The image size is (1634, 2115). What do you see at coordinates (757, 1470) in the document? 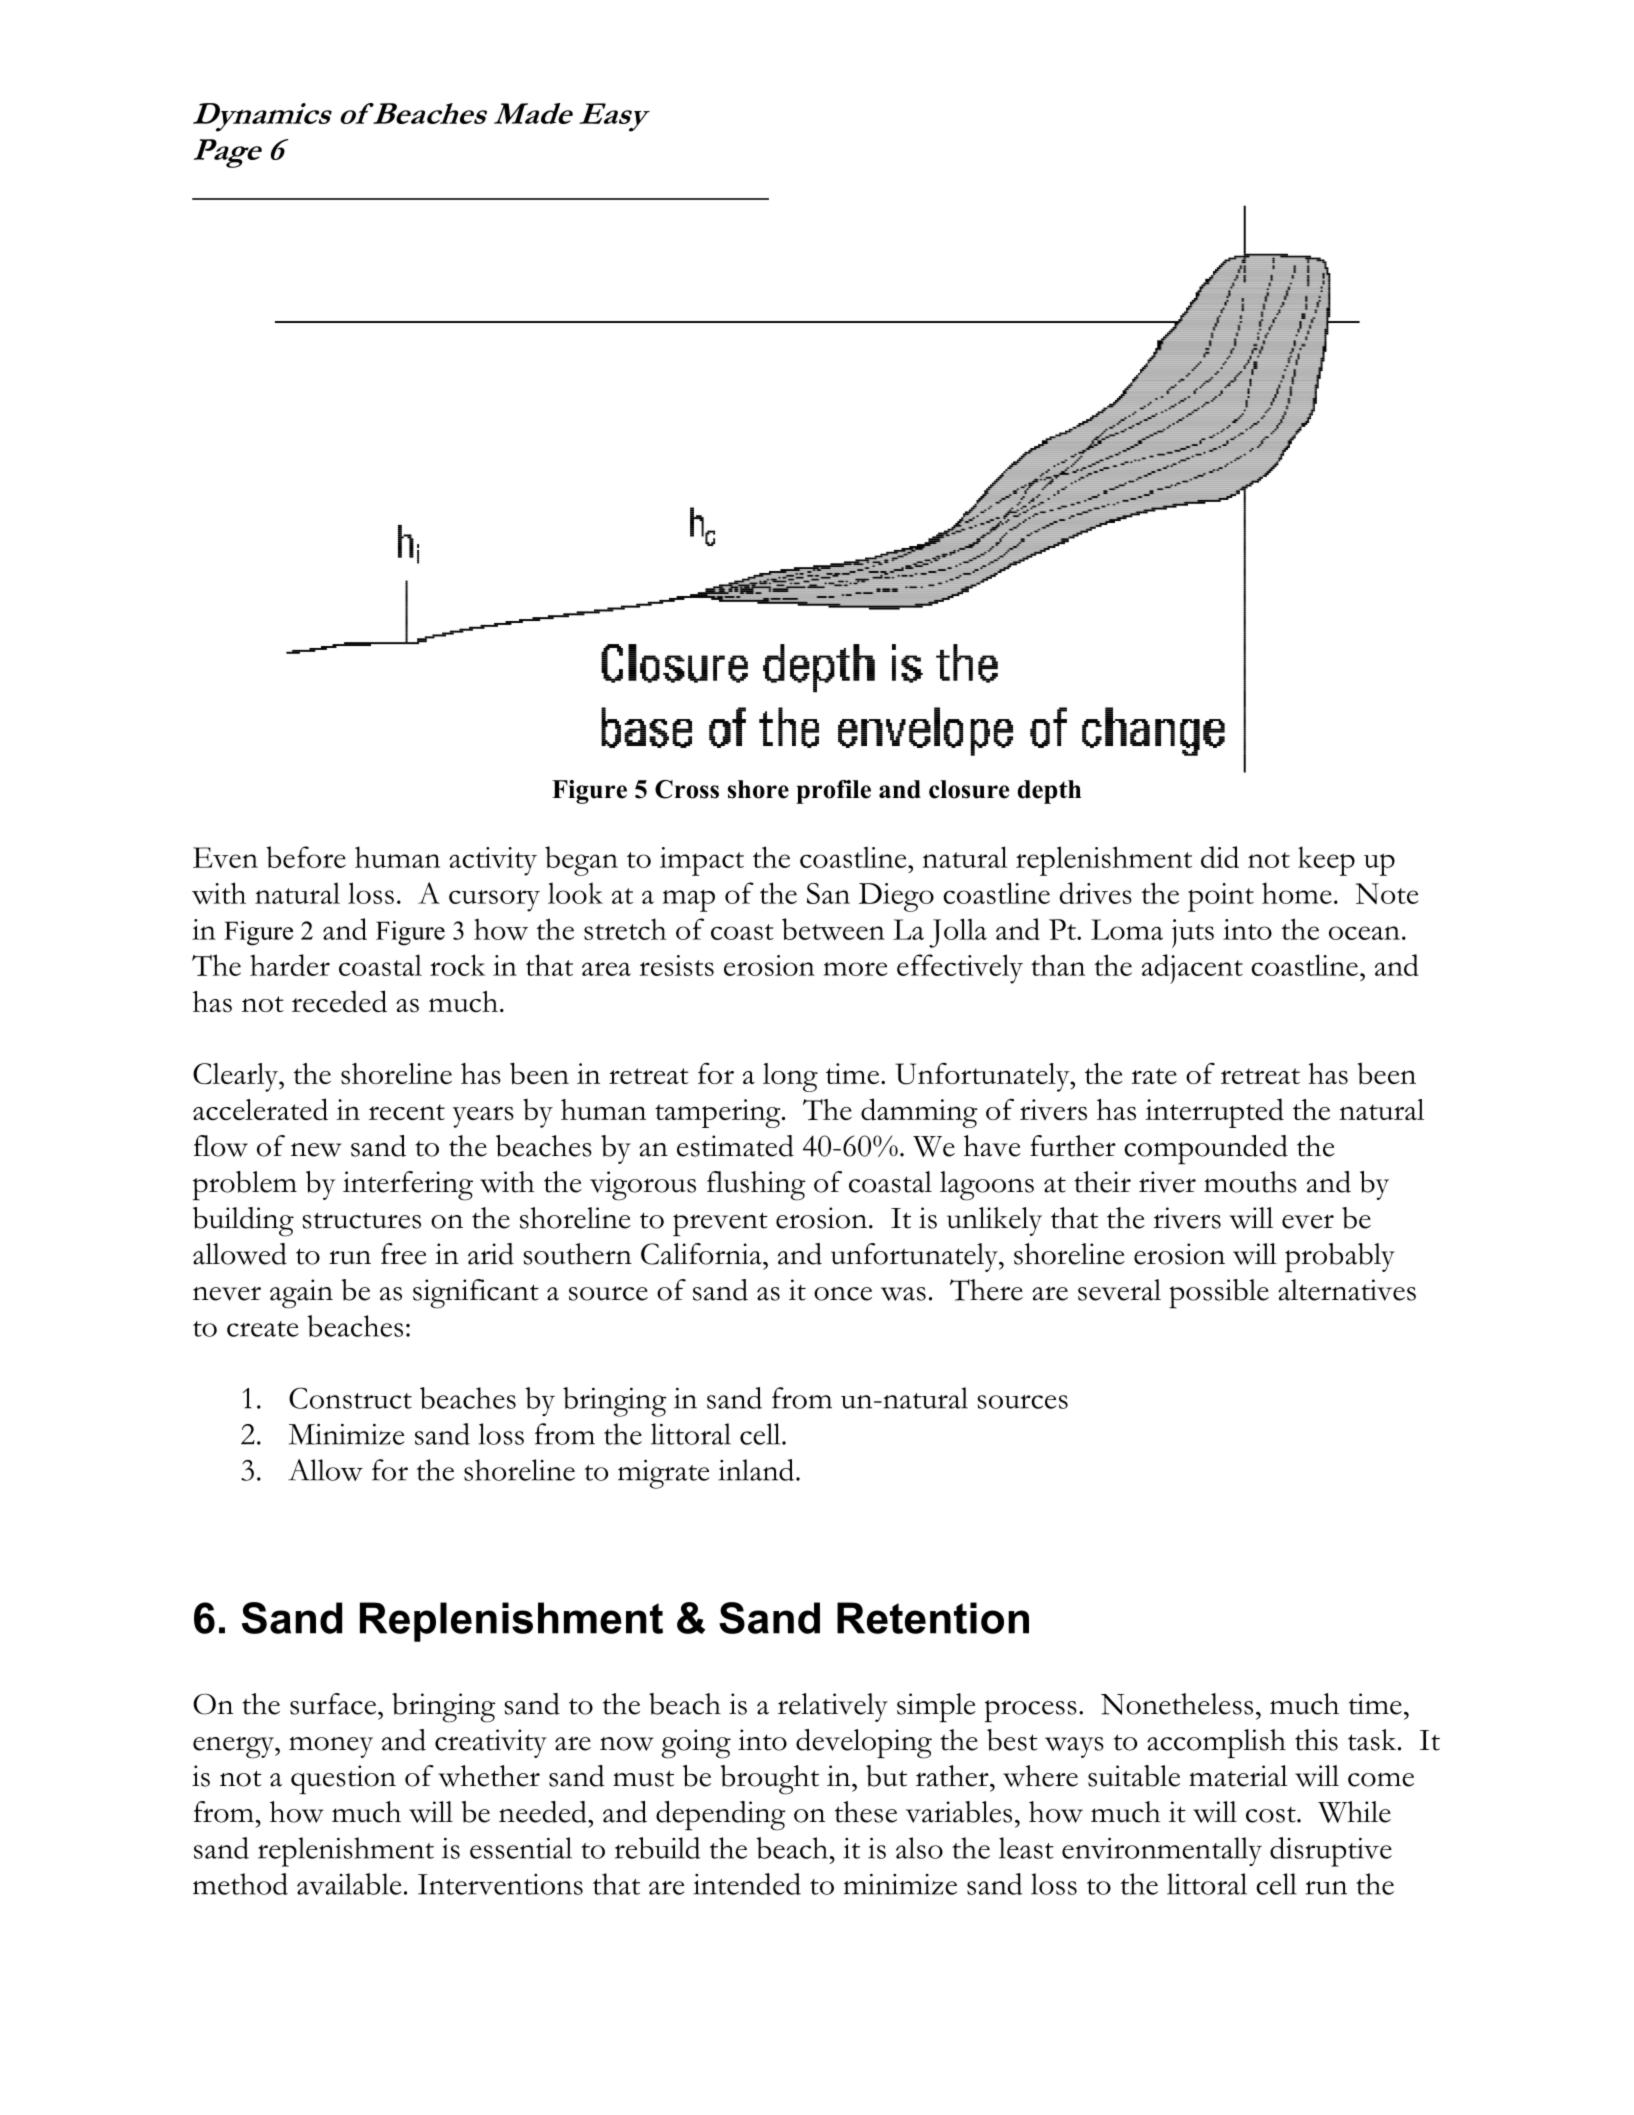
I see `inland` at bounding box center [757, 1470].
